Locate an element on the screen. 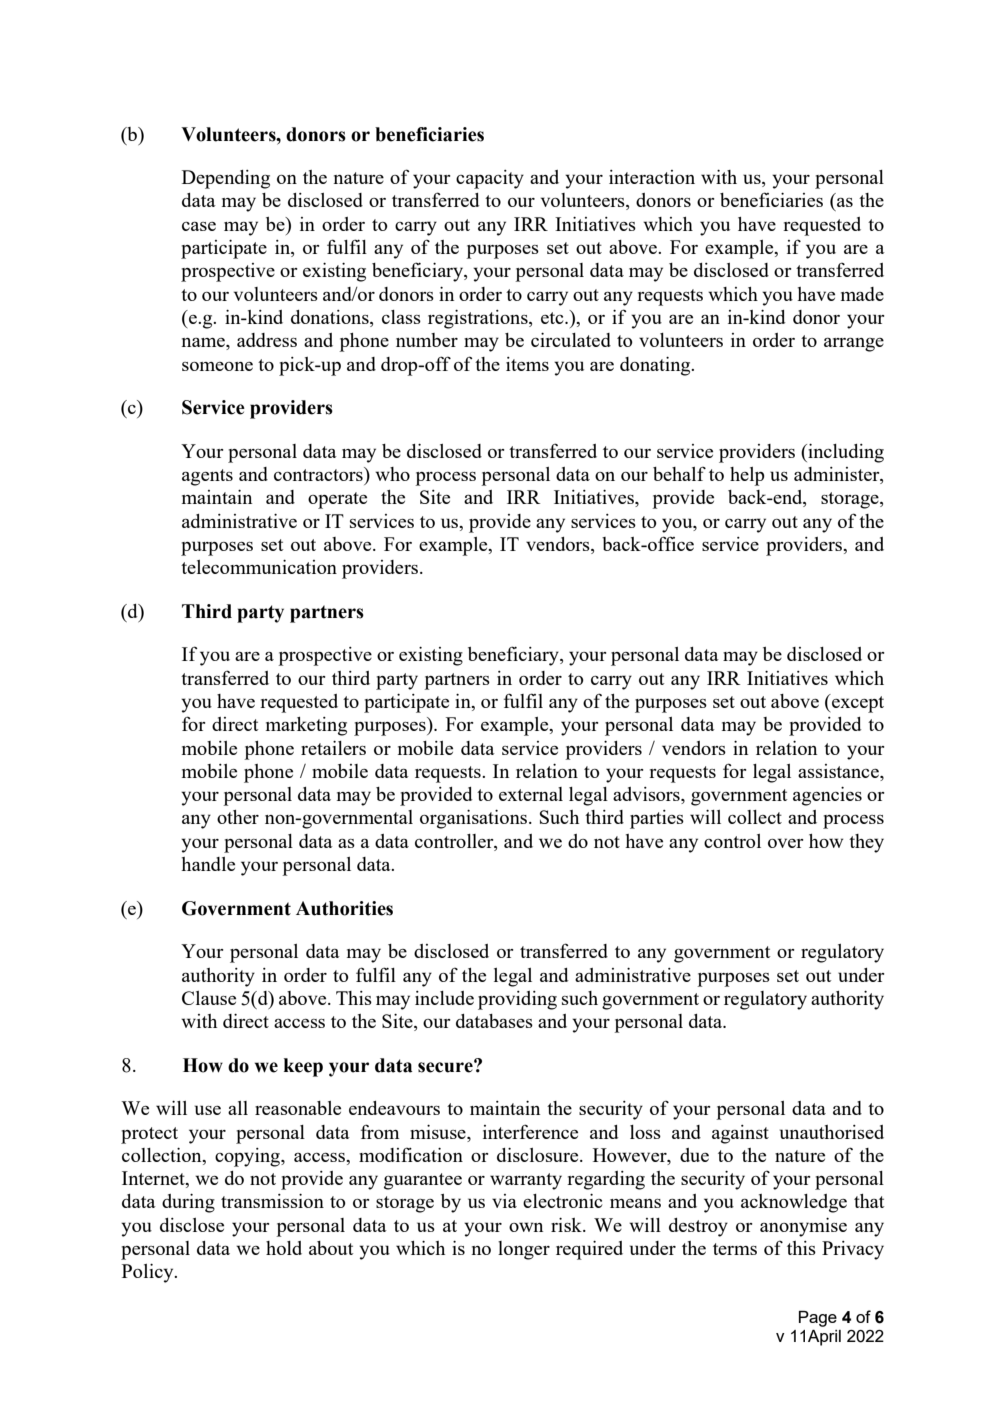 This screenshot has height=1422, width=1006. assistance is located at coordinates (839, 772).
